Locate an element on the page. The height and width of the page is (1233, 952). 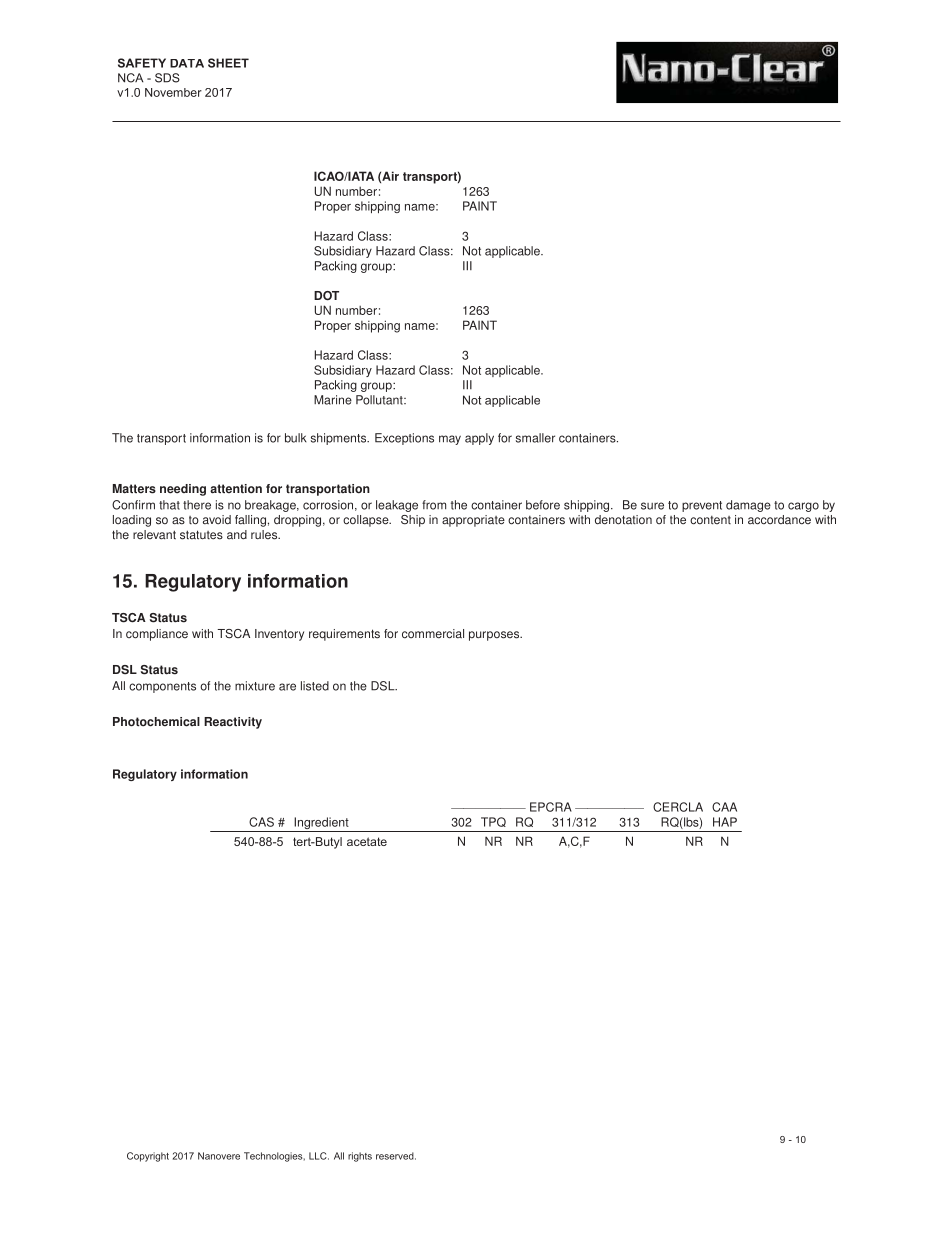
November is located at coordinates (173, 92).
